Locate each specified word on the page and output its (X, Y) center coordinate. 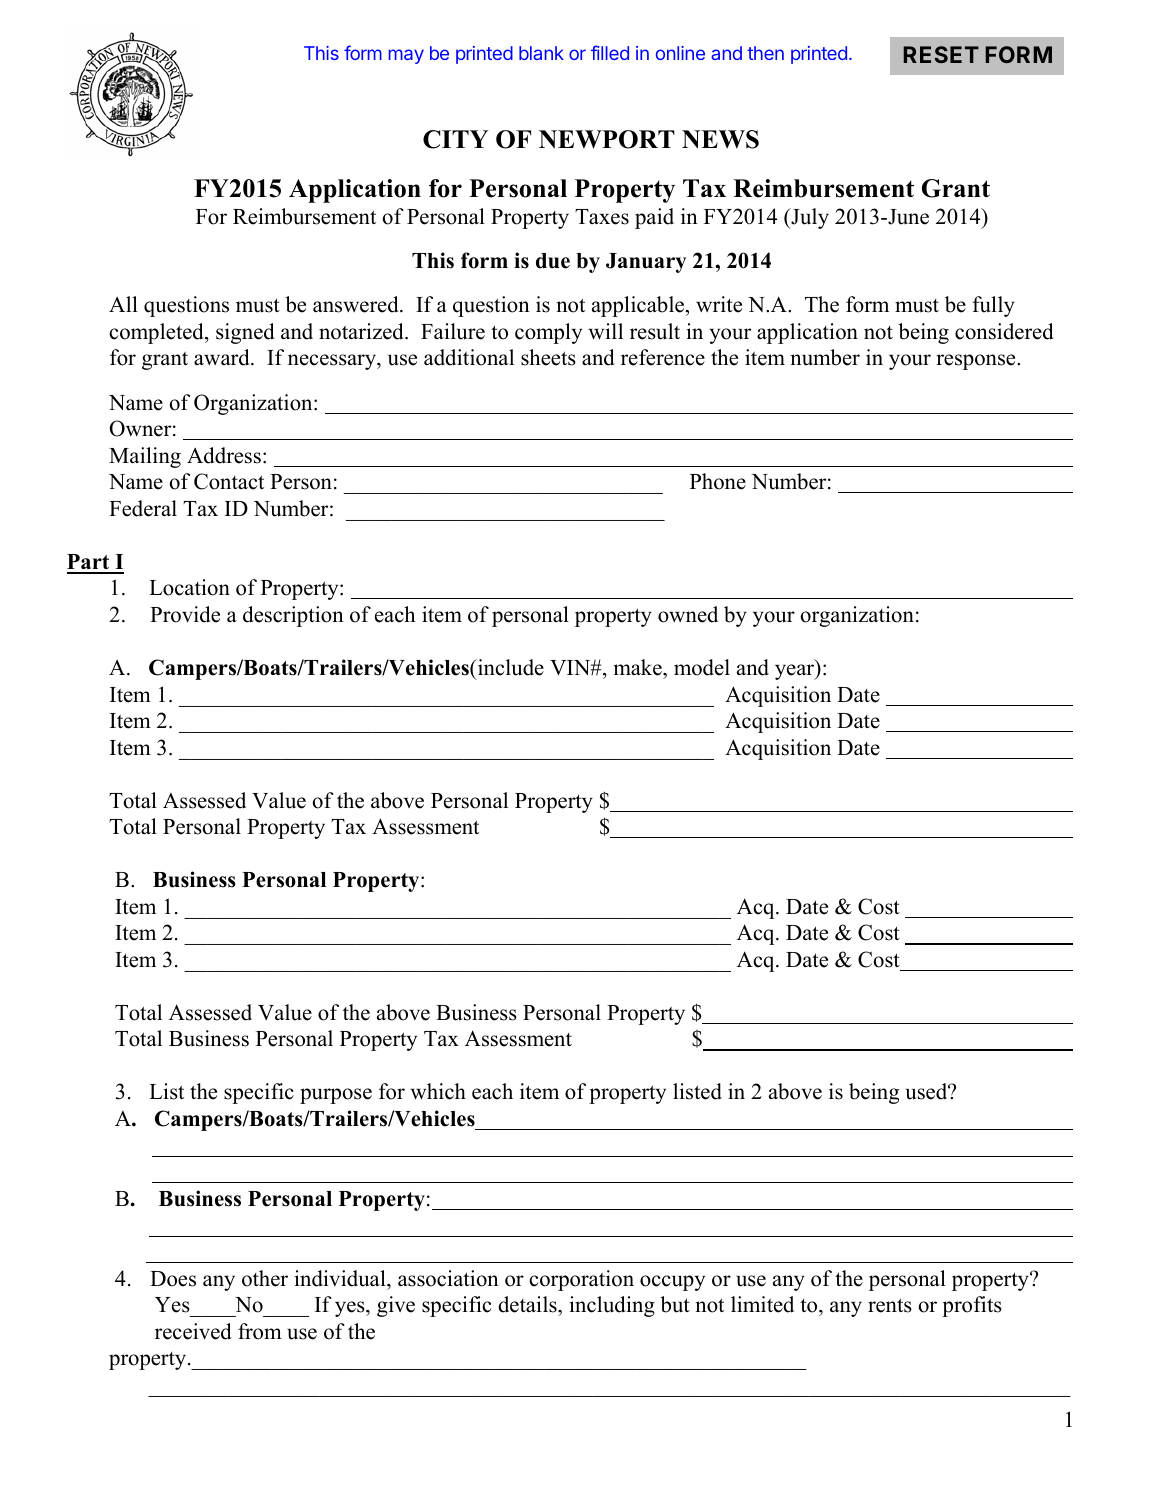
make (639, 667)
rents (890, 1305)
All (123, 304)
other (265, 1278)
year (796, 672)
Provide (185, 614)
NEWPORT (607, 139)
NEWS (720, 139)
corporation (581, 1280)
